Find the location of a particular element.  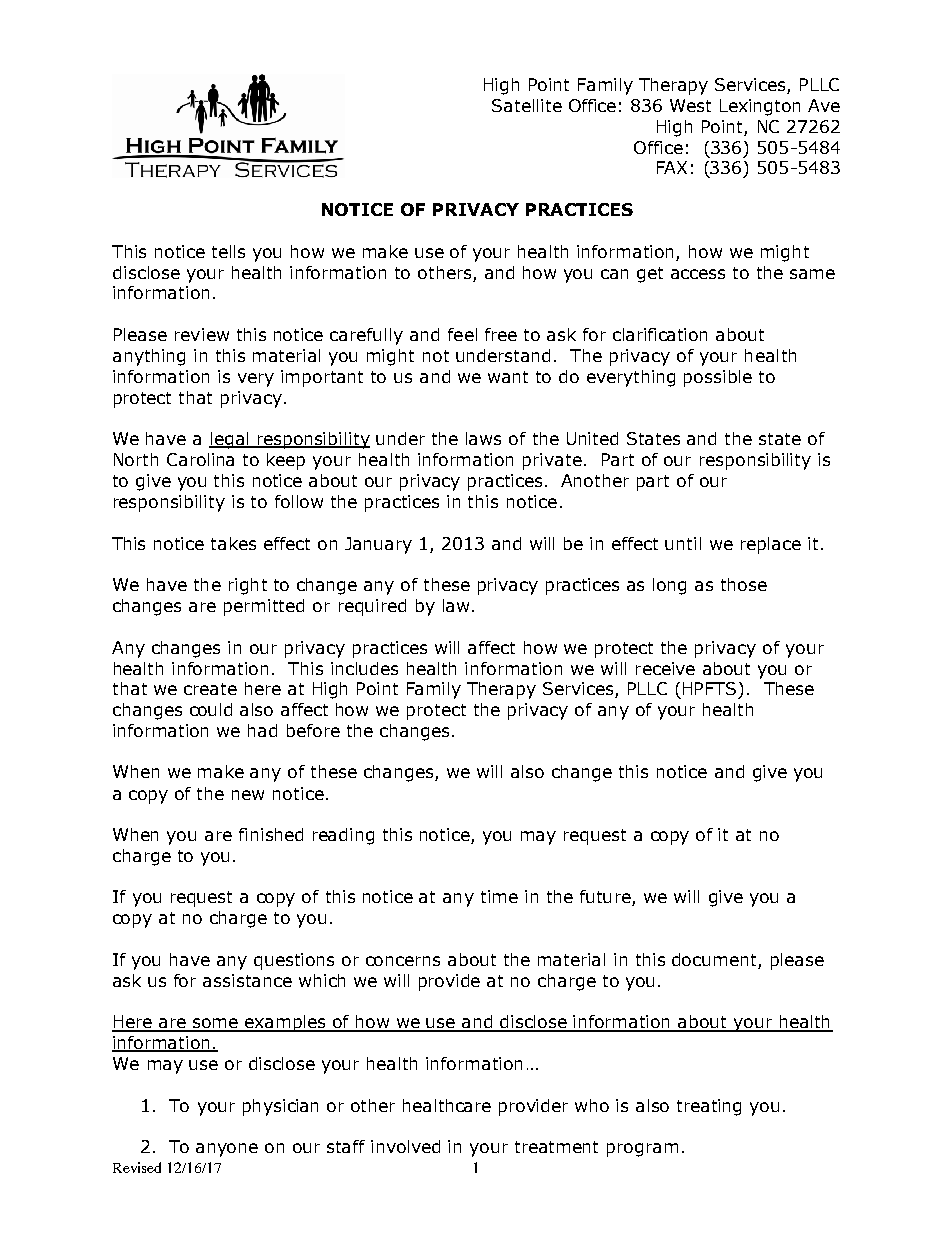

Lexington is located at coordinates (760, 107).
